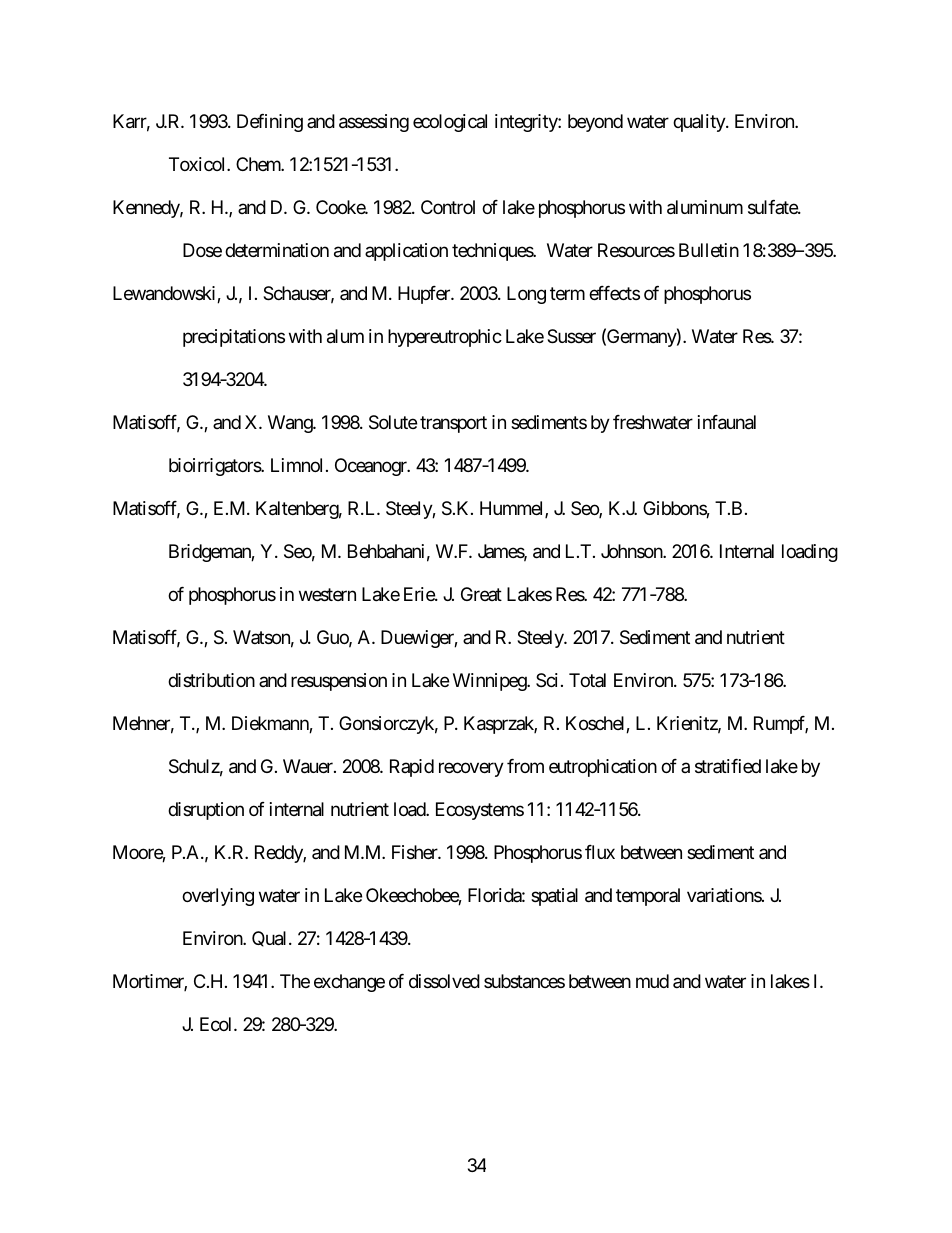  What do you see at coordinates (632, 551) in the image?
I see `Johnson` at bounding box center [632, 551].
